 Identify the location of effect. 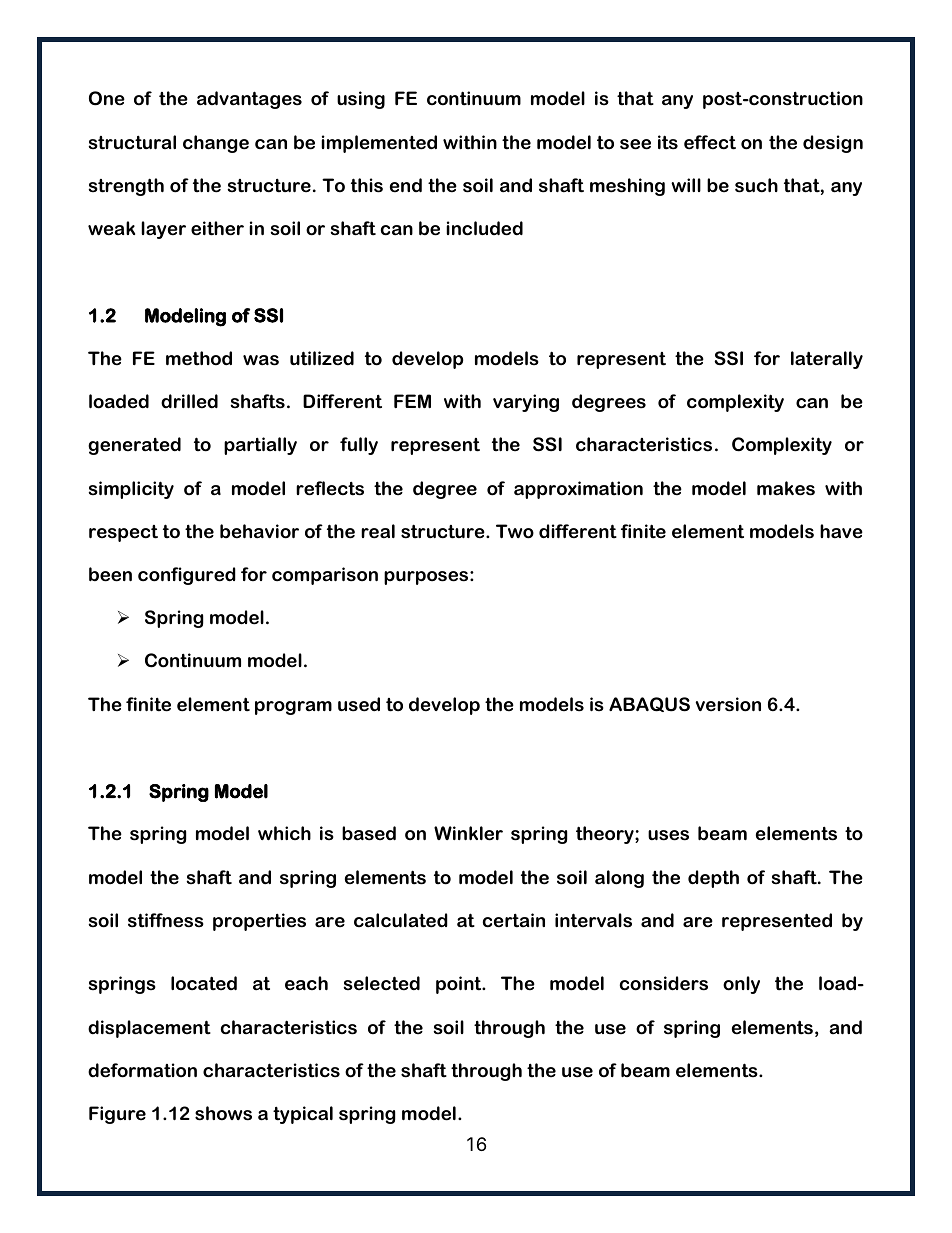
(710, 142).
